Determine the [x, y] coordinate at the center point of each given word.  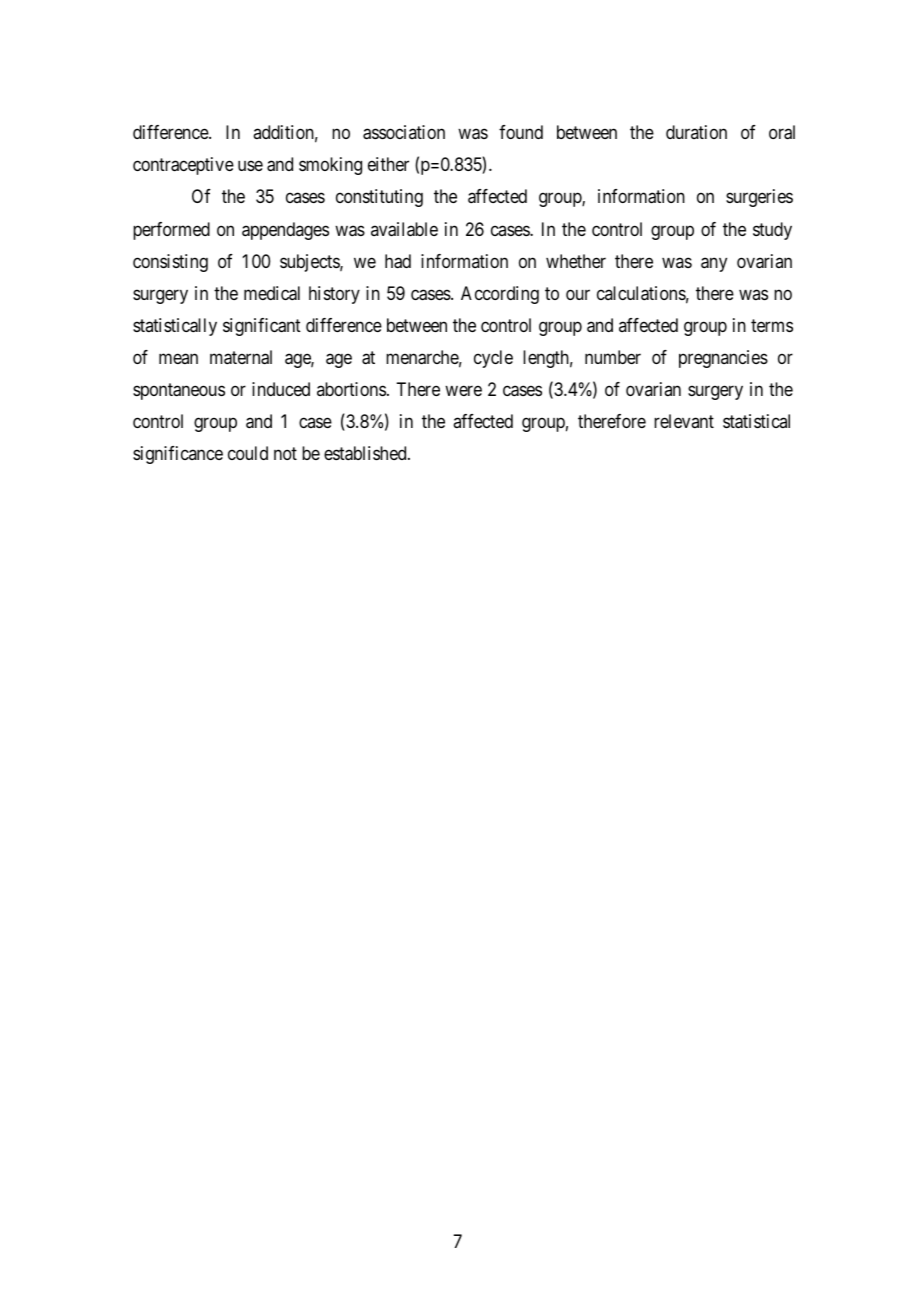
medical [272, 293]
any [714, 264]
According [500, 295]
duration [696, 132]
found [521, 132]
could [248, 453]
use [250, 166]
